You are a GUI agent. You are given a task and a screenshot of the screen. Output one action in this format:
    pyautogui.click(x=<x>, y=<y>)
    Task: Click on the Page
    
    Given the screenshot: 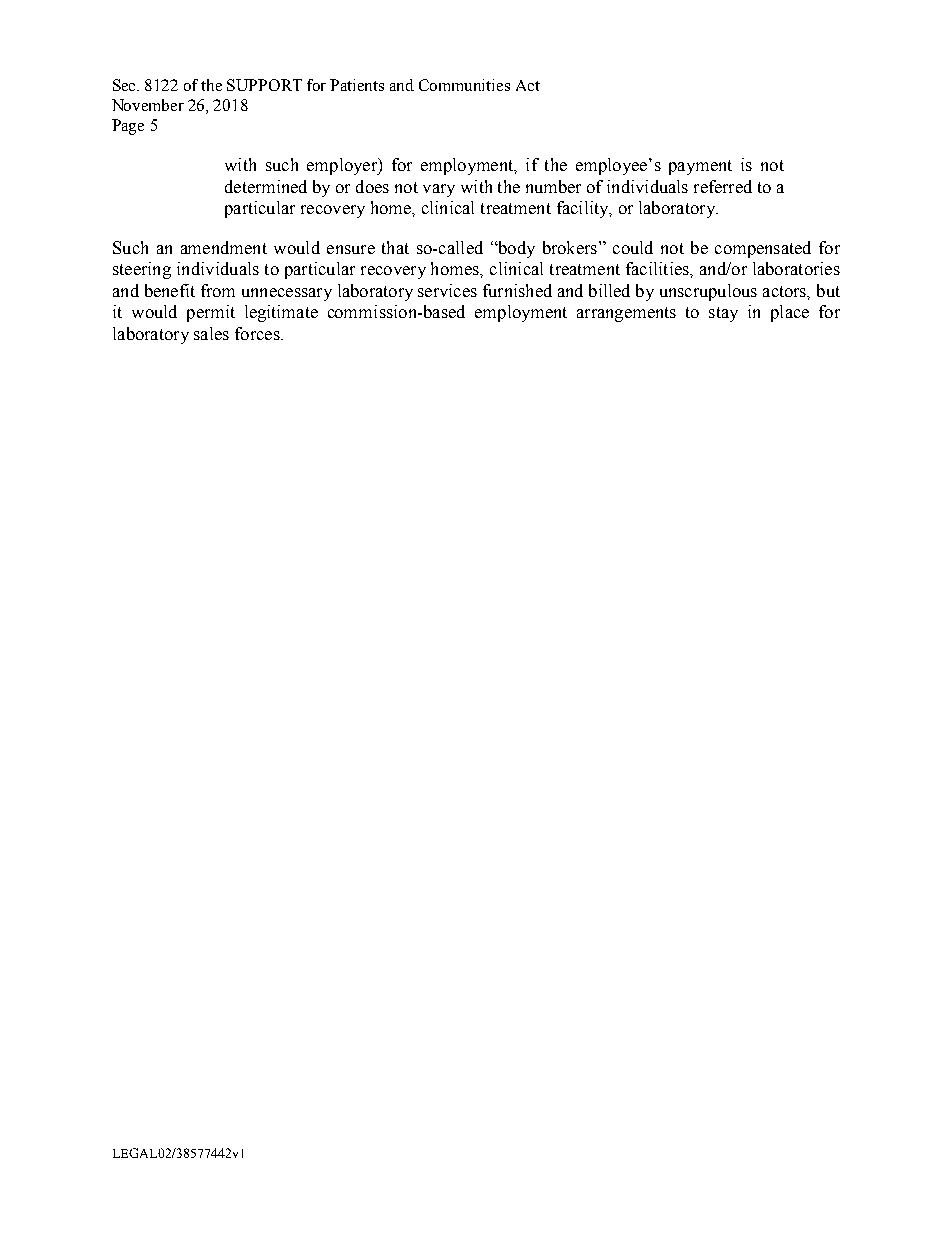 What is the action you would take?
    pyautogui.click(x=128, y=127)
